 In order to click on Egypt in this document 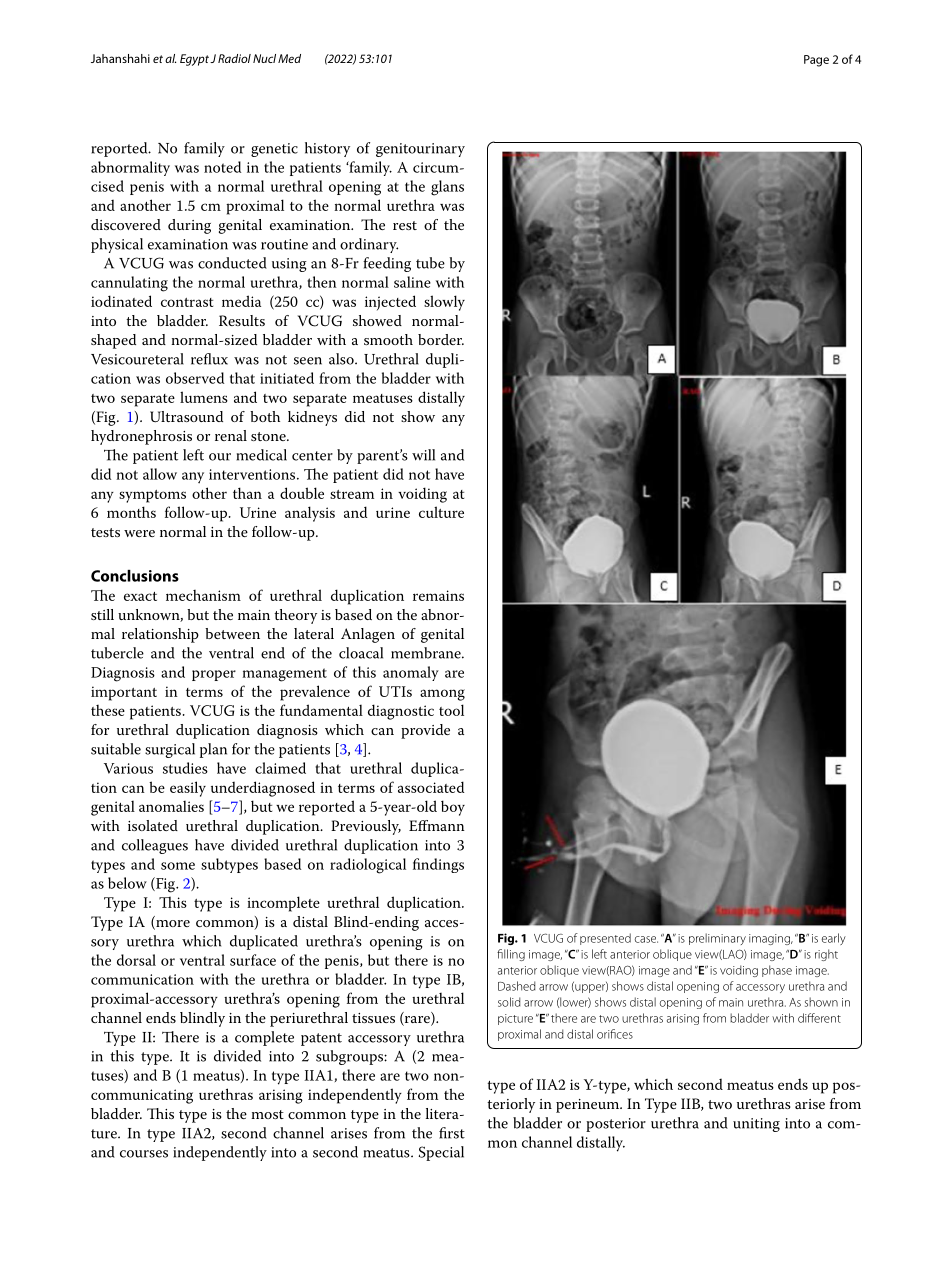, I will do `click(194, 60)`.
